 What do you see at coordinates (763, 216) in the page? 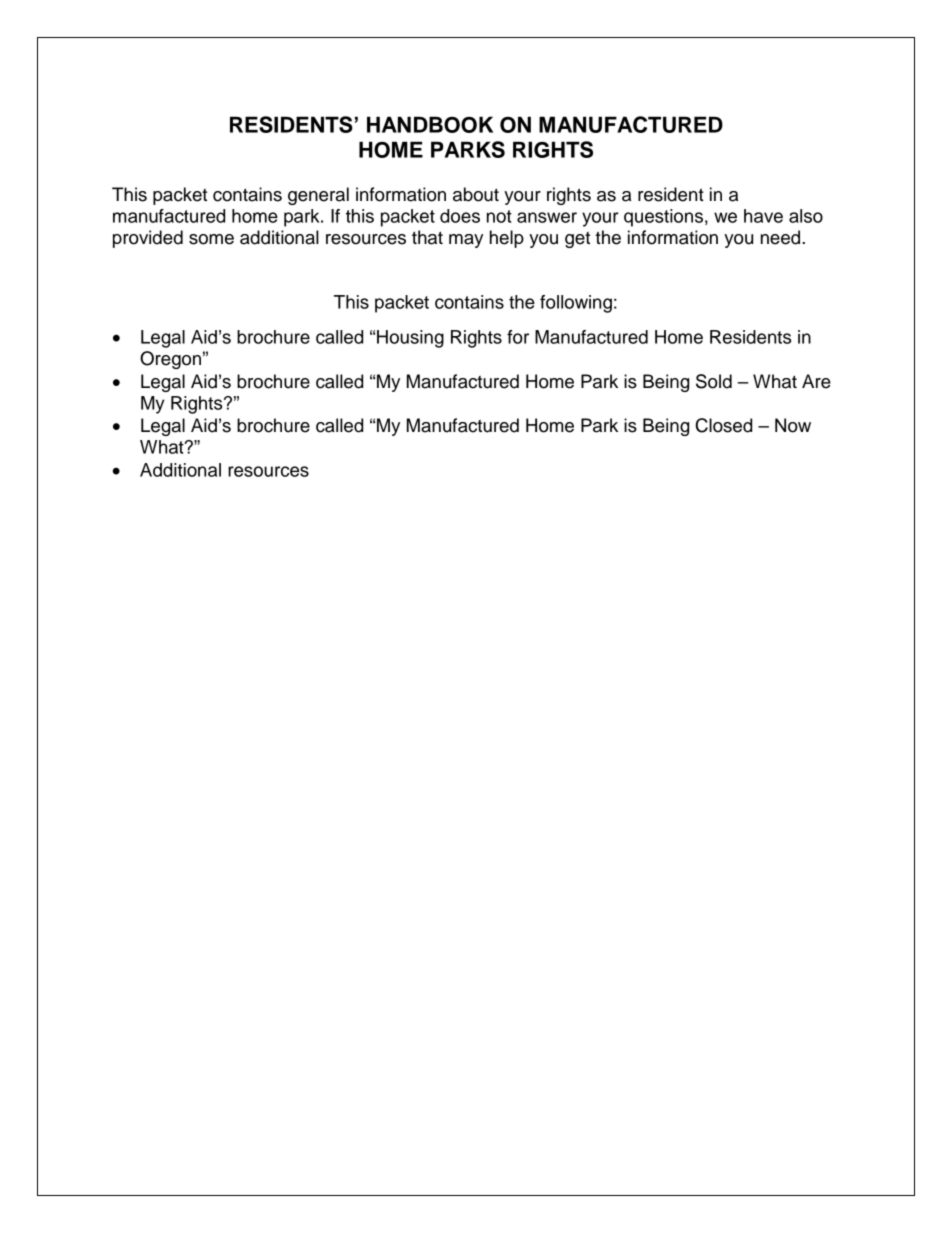
I see `have` at bounding box center [763, 216].
